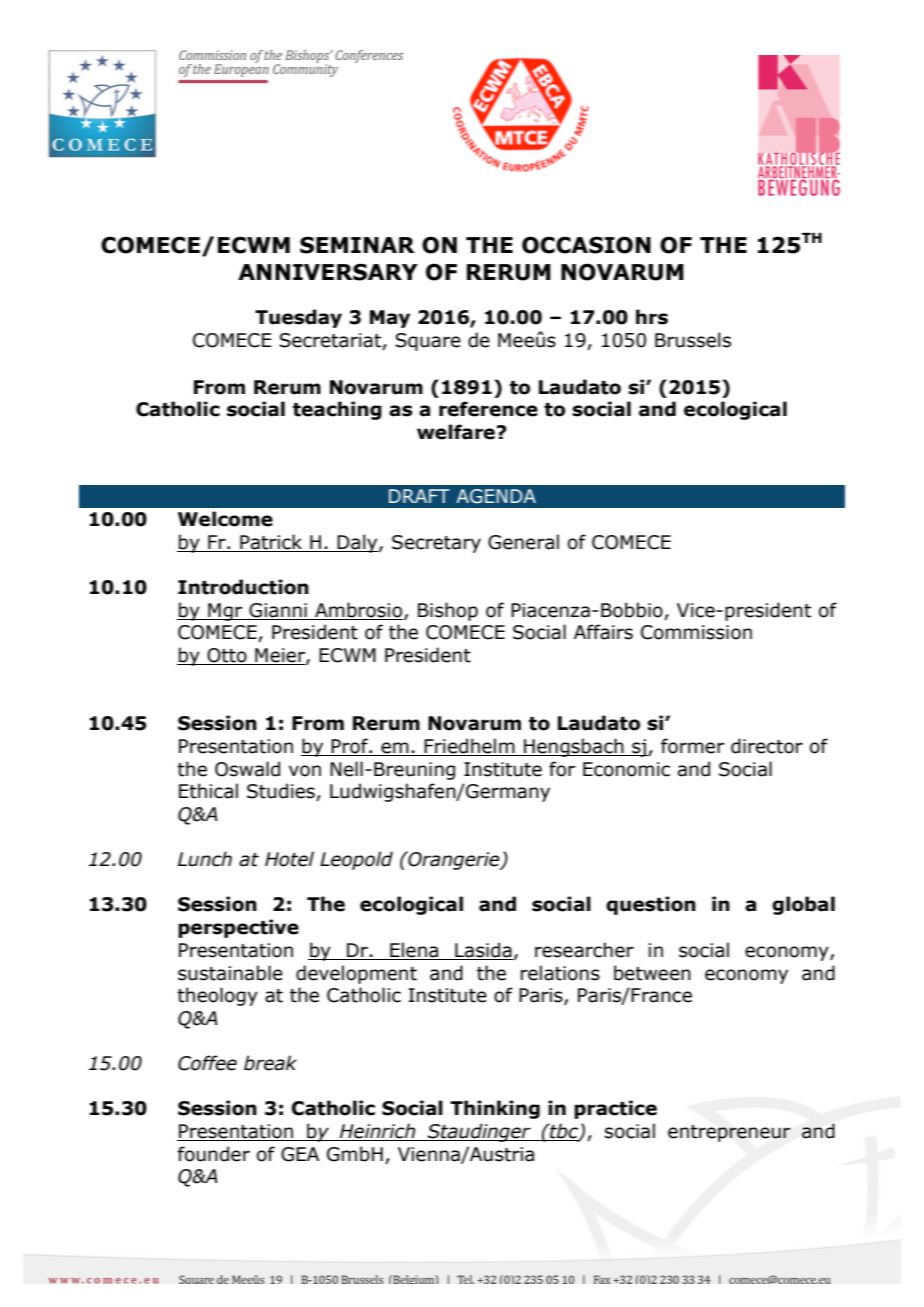  What do you see at coordinates (693, 340) in the screenshot?
I see `Brussels` at bounding box center [693, 340].
